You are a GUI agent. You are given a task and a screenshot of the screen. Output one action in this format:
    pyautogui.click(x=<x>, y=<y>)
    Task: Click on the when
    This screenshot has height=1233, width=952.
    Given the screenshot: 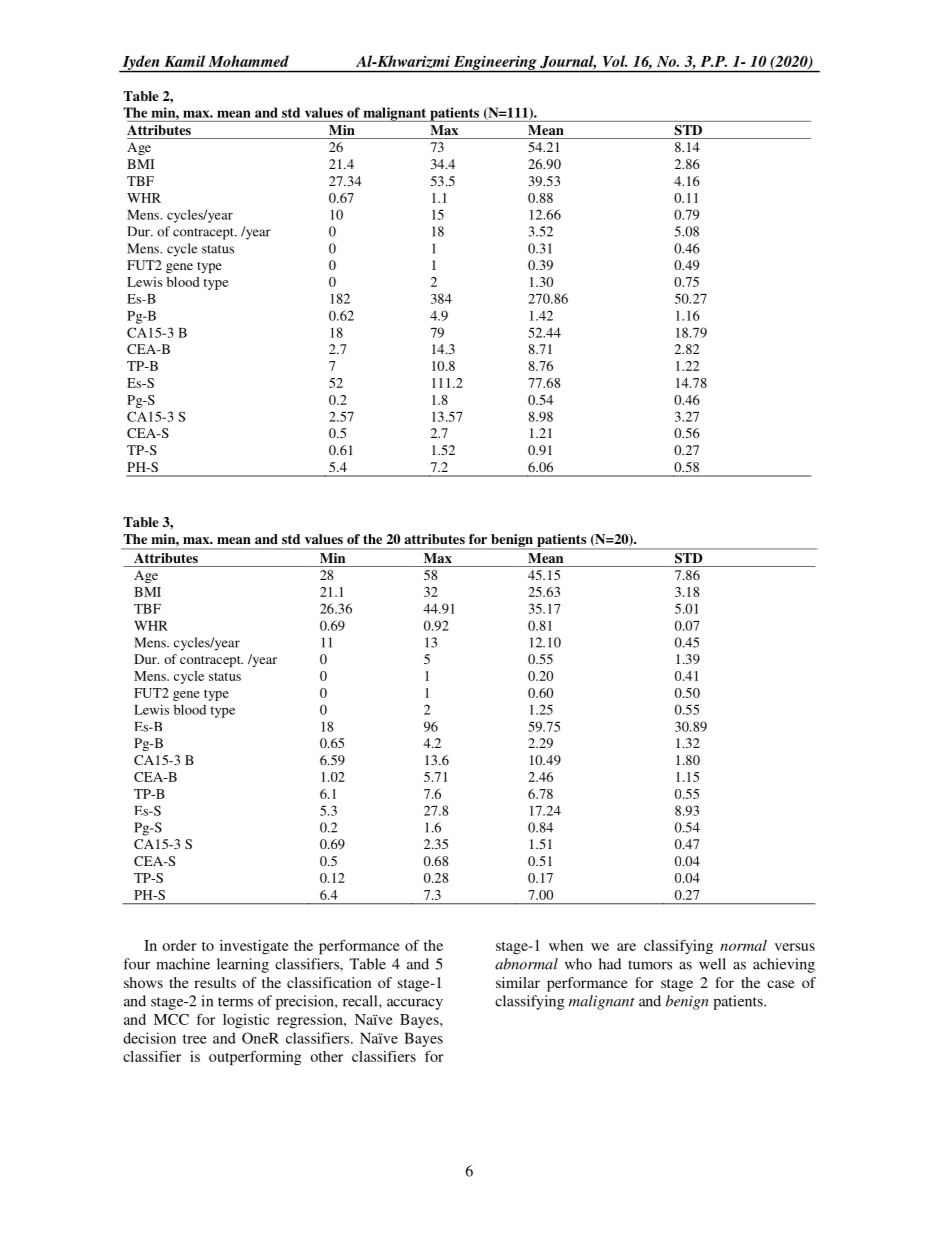 What is the action you would take?
    pyautogui.click(x=566, y=945)
